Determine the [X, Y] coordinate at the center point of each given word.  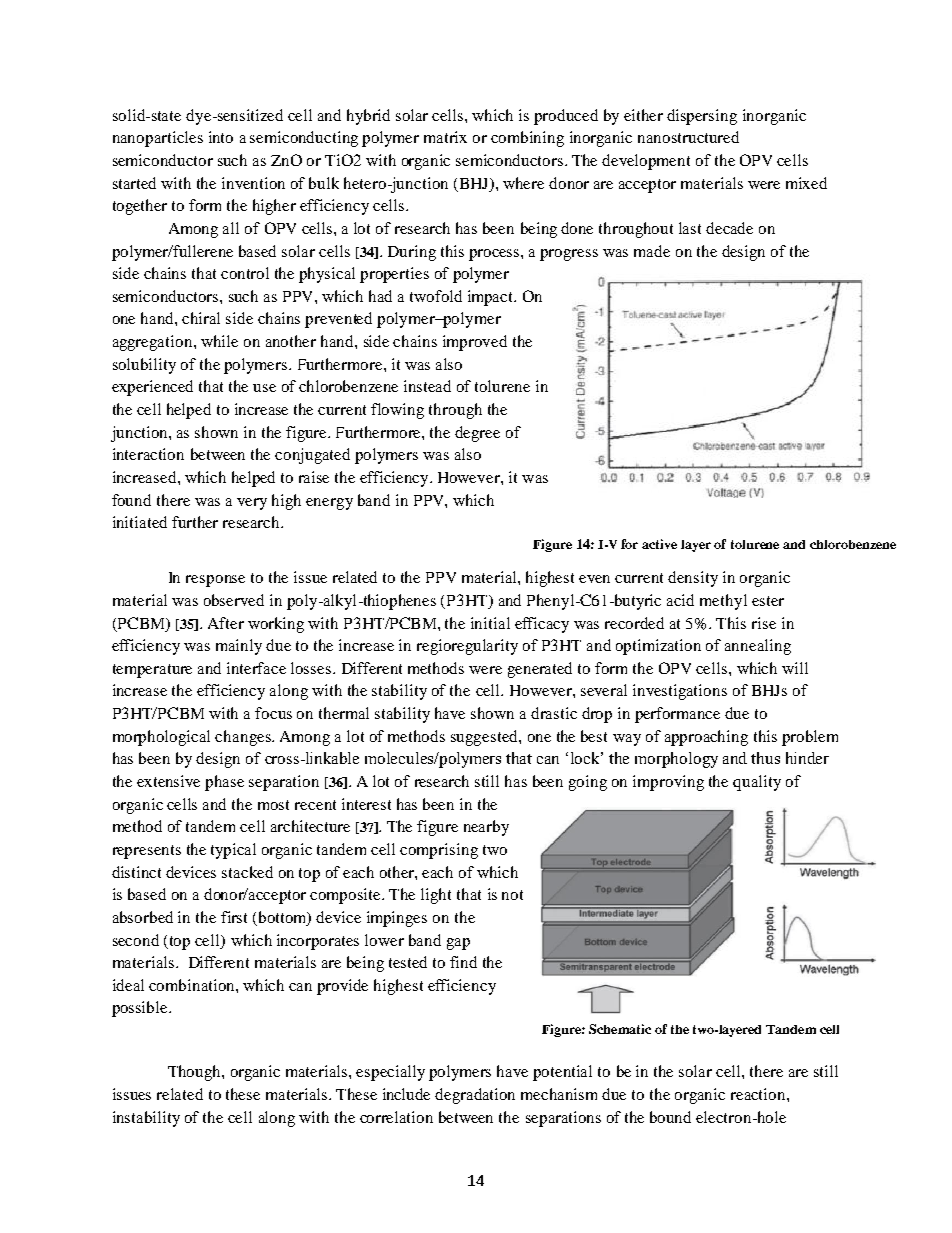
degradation [475, 1096]
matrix [445, 137]
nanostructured [688, 137]
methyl [723, 602]
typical [233, 851]
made [652, 251]
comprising [439, 851]
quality [757, 783]
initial [490, 623]
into [221, 137]
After [226, 623]
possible [141, 1009]
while [219, 341]
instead [427, 386]
